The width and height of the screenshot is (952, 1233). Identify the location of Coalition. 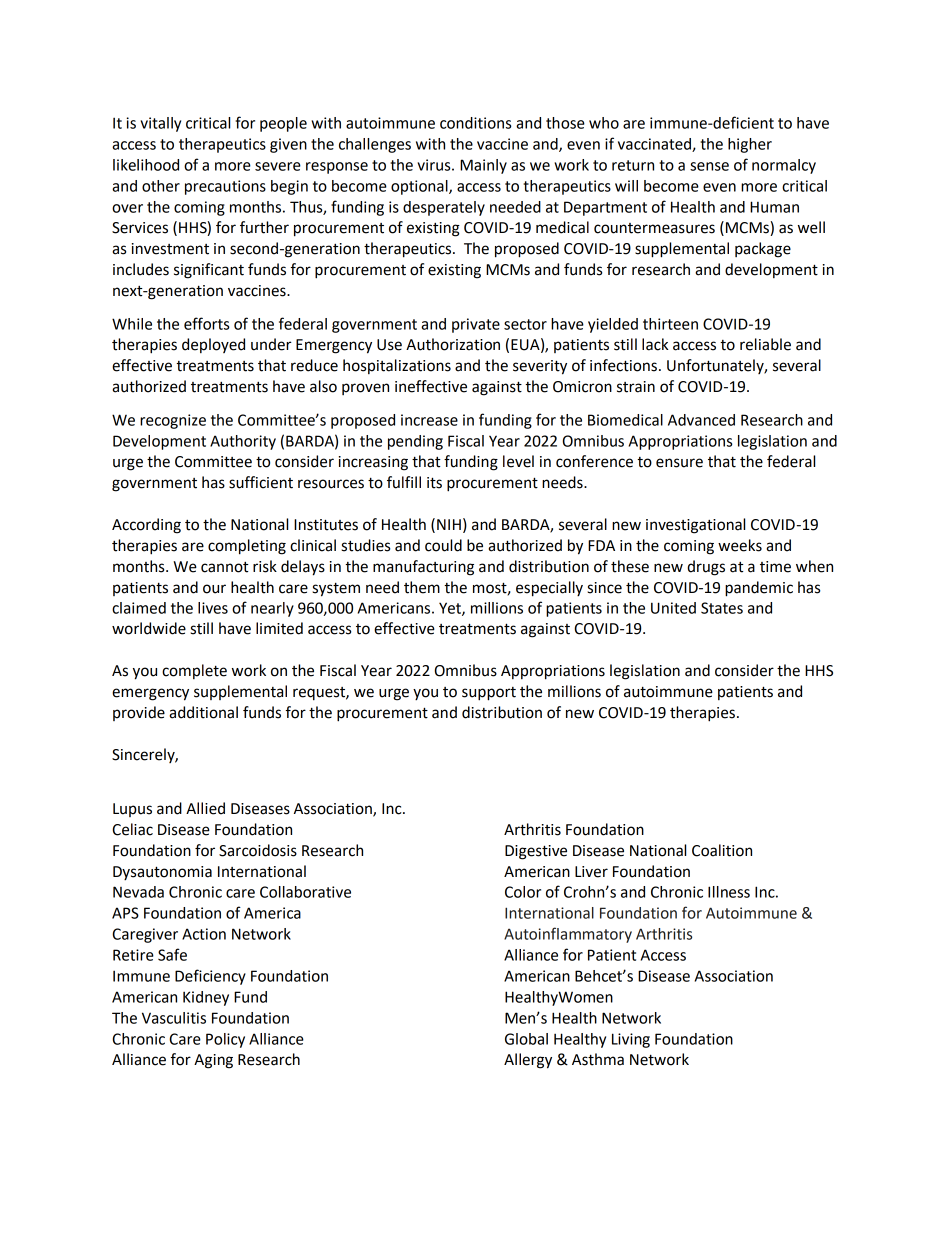
(722, 850).
